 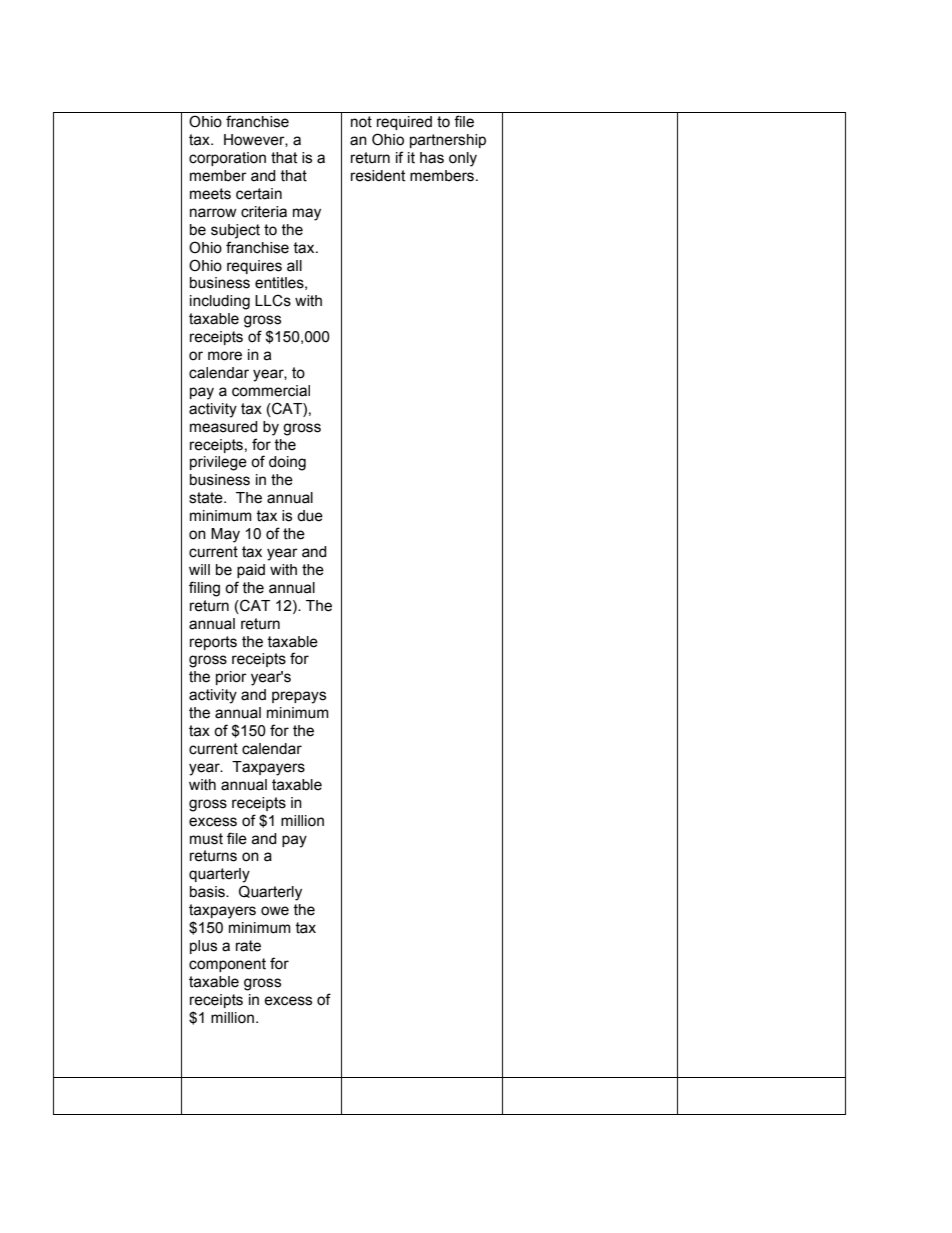 What do you see at coordinates (432, 158) in the image?
I see `has` at bounding box center [432, 158].
